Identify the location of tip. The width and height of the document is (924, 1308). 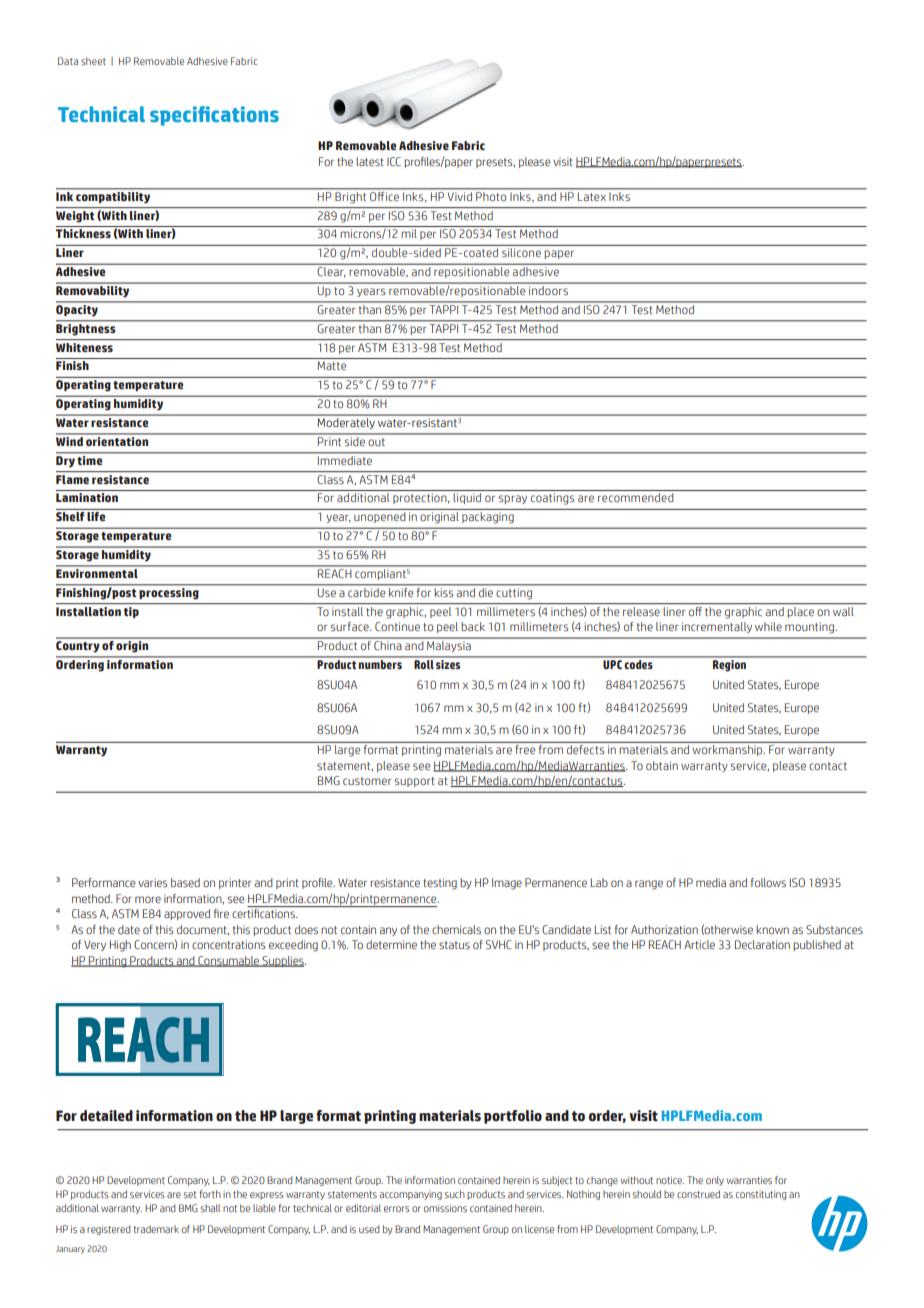
(131, 612).
